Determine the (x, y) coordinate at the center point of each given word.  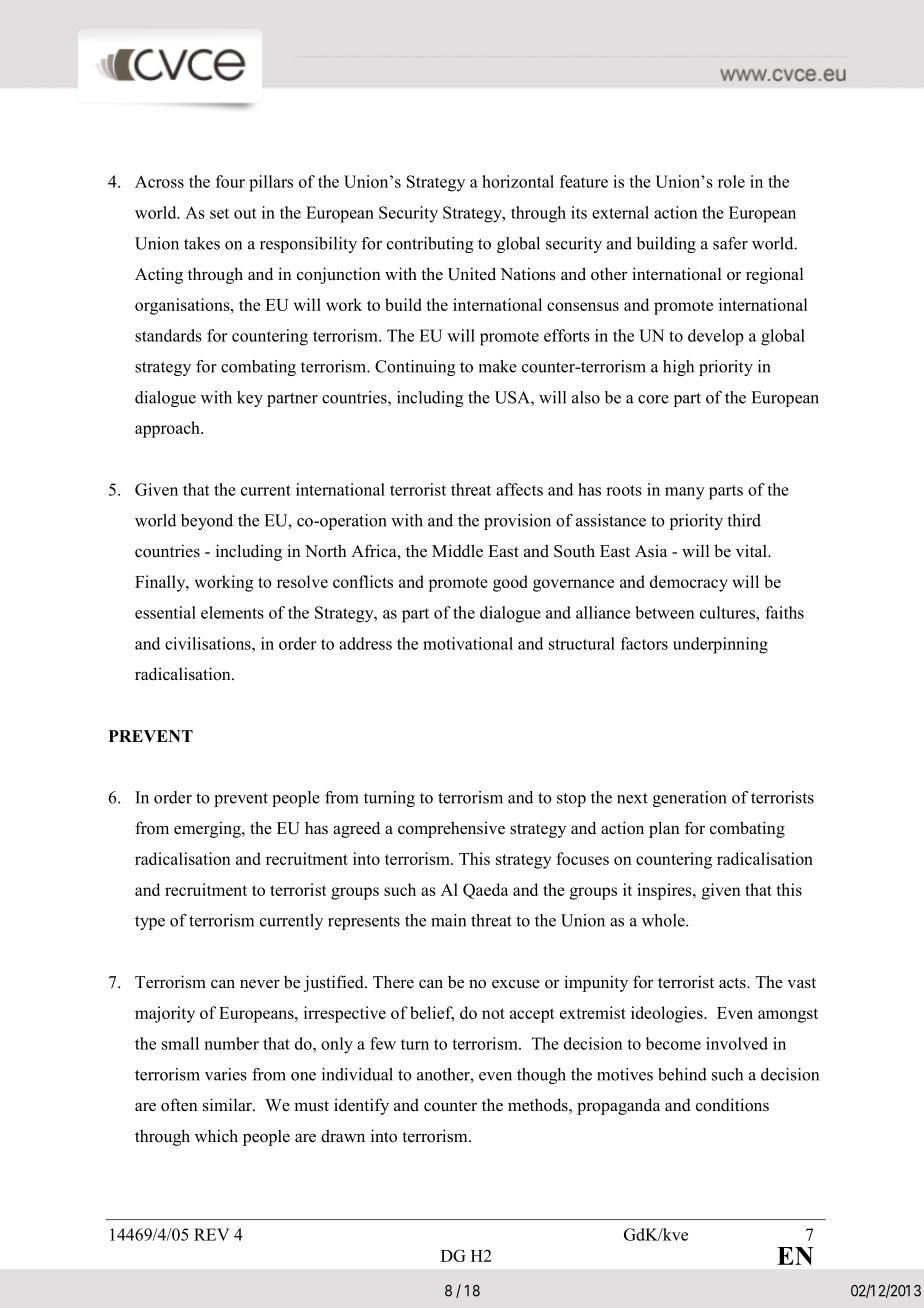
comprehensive (451, 829)
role (731, 181)
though (541, 1076)
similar (228, 1105)
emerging (208, 829)
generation (690, 799)
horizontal (518, 181)
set (219, 213)
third (744, 520)
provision (517, 522)
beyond (207, 522)
